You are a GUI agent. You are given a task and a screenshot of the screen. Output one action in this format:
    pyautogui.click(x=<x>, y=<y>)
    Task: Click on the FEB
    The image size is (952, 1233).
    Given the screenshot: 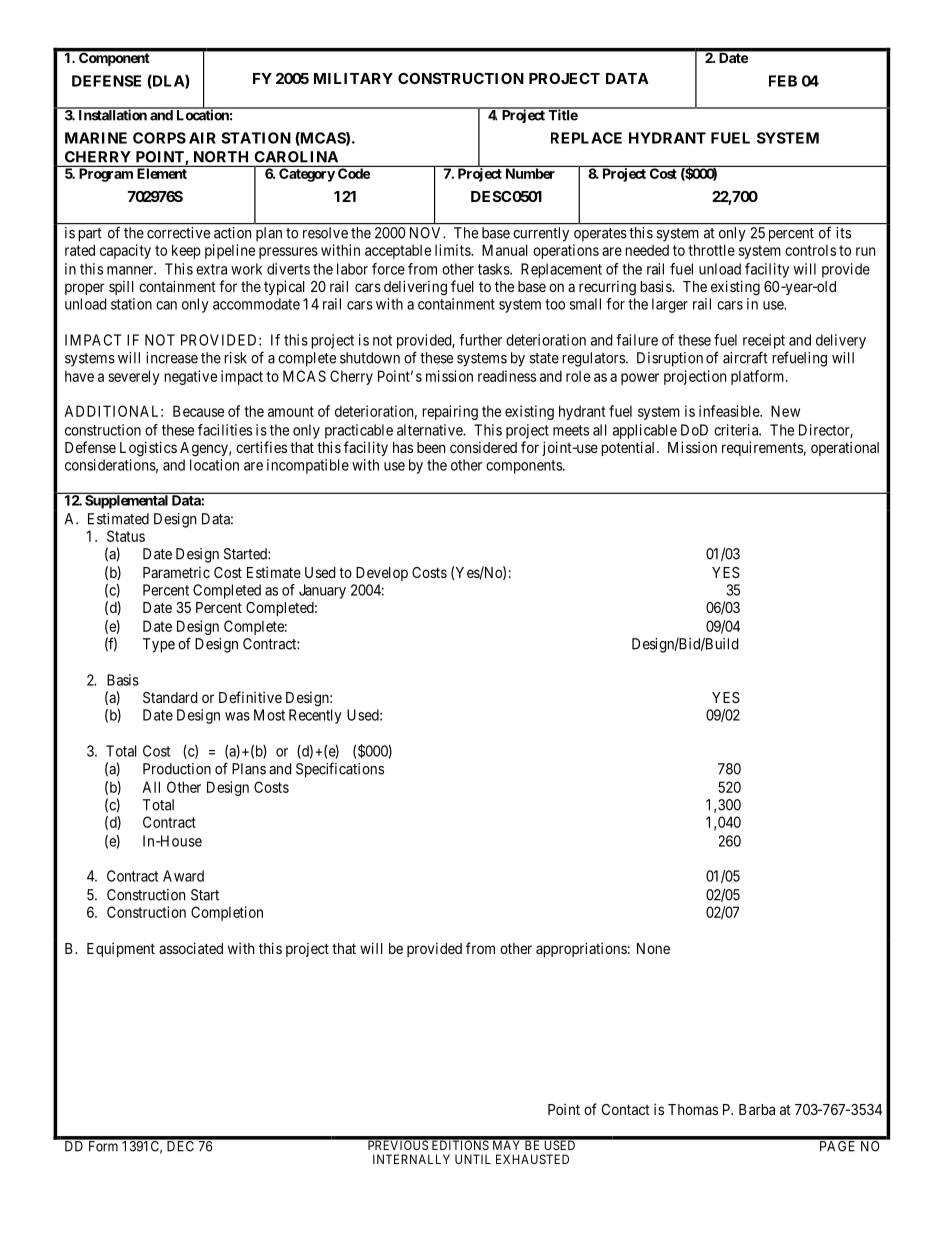 What is the action you would take?
    pyautogui.click(x=783, y=81)
